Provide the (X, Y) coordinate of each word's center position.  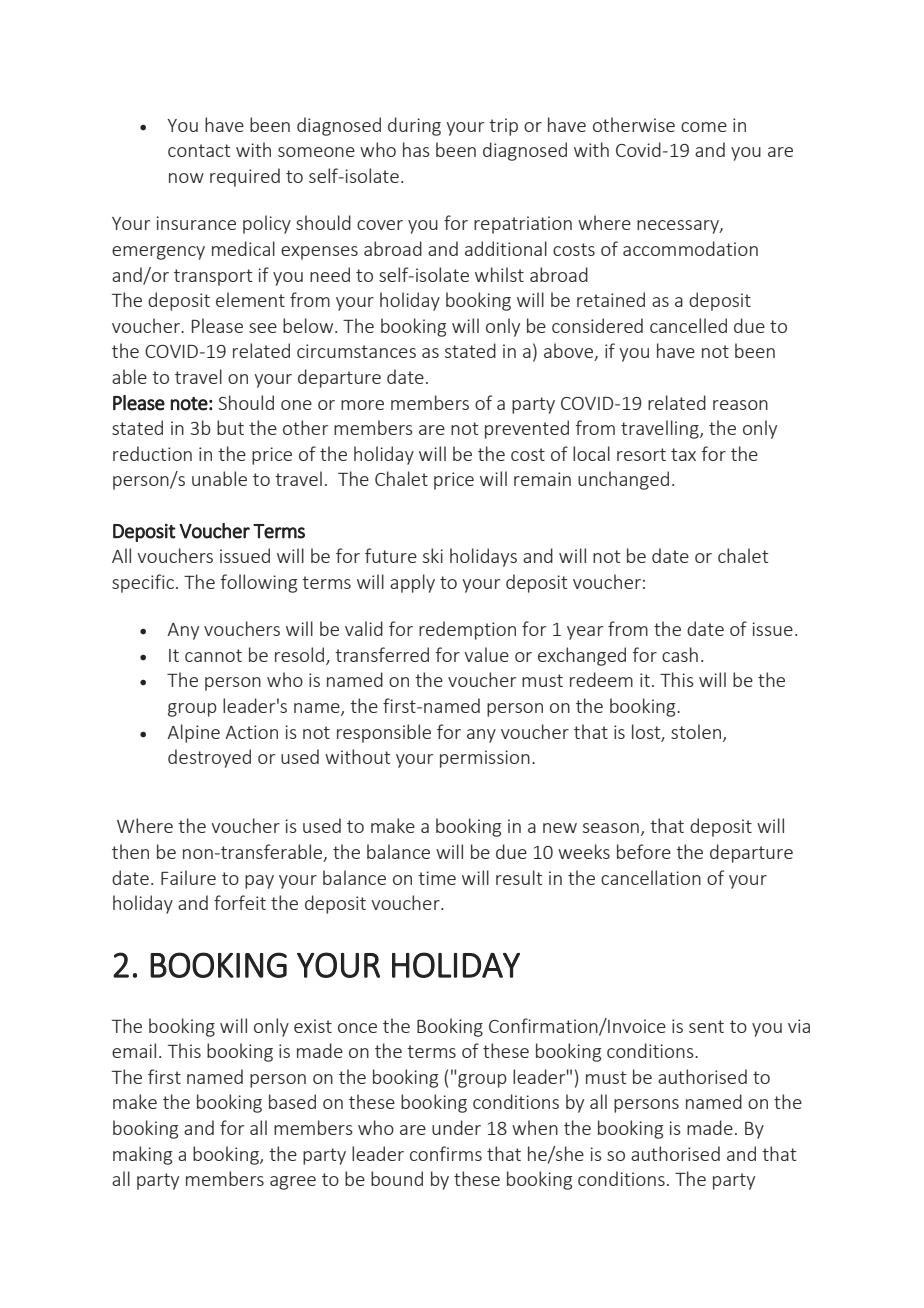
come (704, 127)
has (416, 149)
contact (199, 150)
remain (542, 479)
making (142, 1155)
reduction (152, 453)
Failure (188, 877)
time (437, 878)
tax (683, 454)
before (644, 851)
